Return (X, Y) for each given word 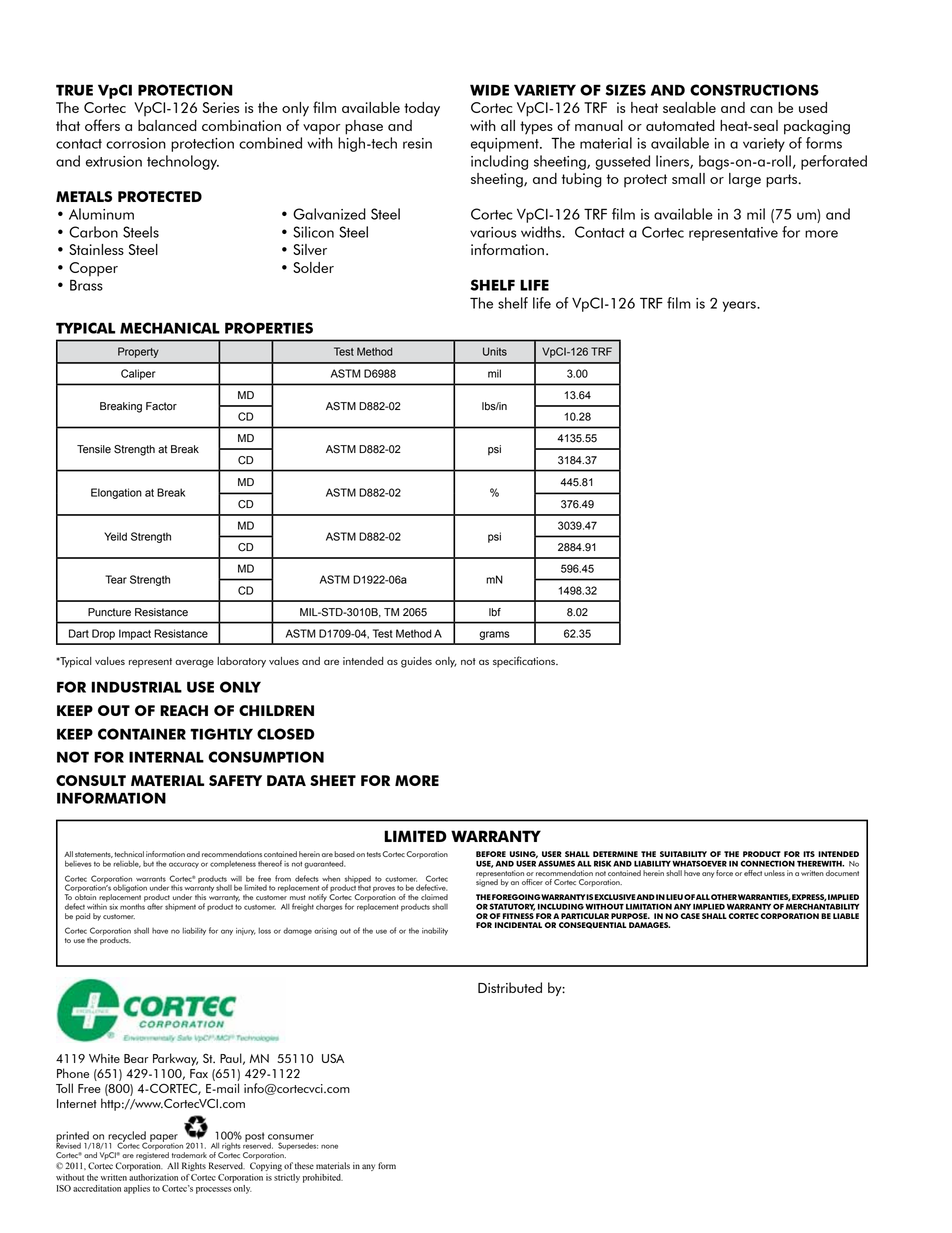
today (422, 109)
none (329, 1146)
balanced (167, 125)
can (761, 109)
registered (152, 1156)
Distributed (510, 987)
